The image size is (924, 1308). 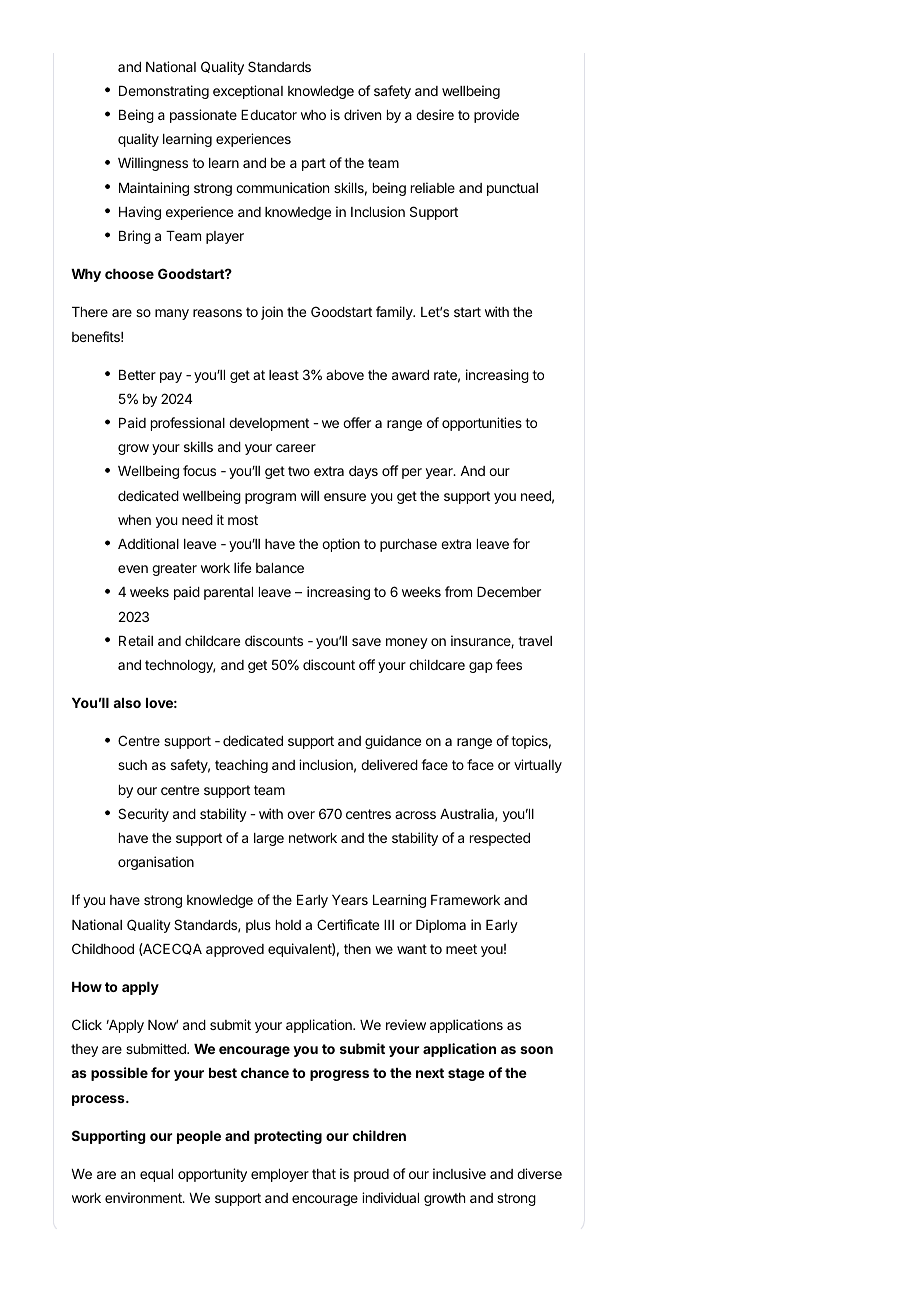 What do you see at coordinates (313, 115) in the document?
I see `who` at bounding box center [313, 115].
